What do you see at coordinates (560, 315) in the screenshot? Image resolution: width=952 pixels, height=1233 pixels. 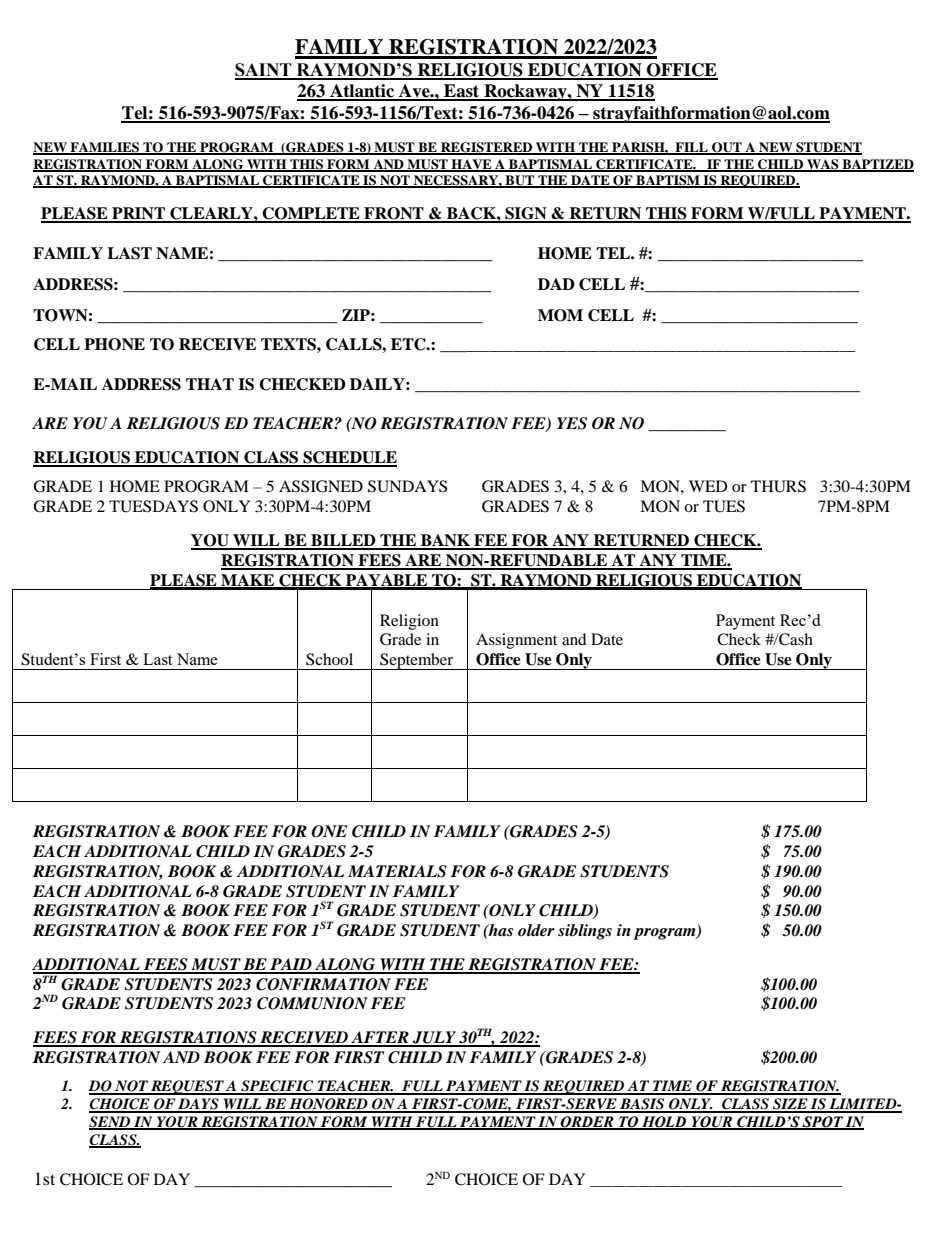 I see `MOM` at bounding box center [560, 315].
